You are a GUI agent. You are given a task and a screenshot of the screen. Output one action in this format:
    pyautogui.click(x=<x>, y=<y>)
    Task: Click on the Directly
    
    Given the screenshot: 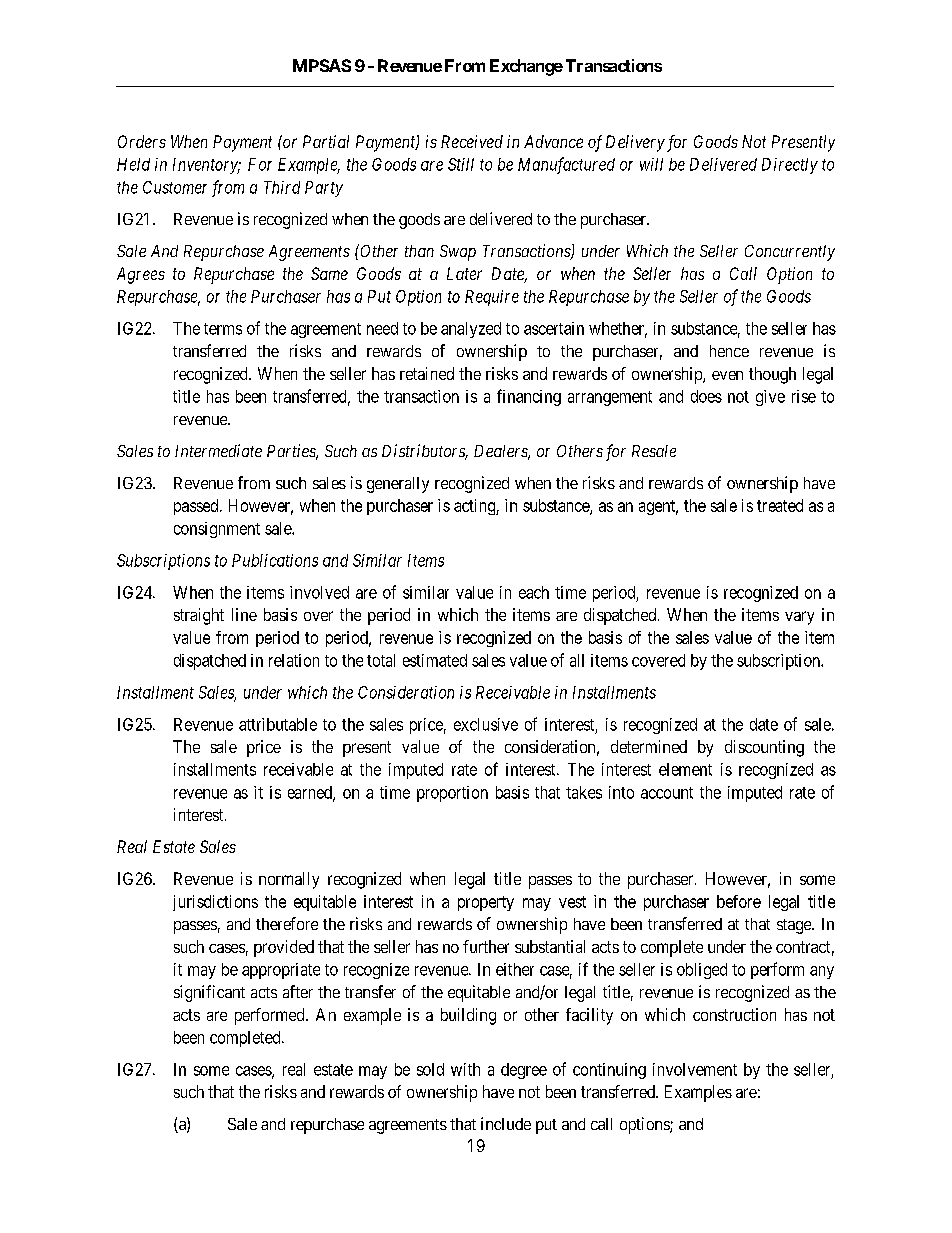 What is the action you would take?
    pyautogui.click(x=790, y=166)
